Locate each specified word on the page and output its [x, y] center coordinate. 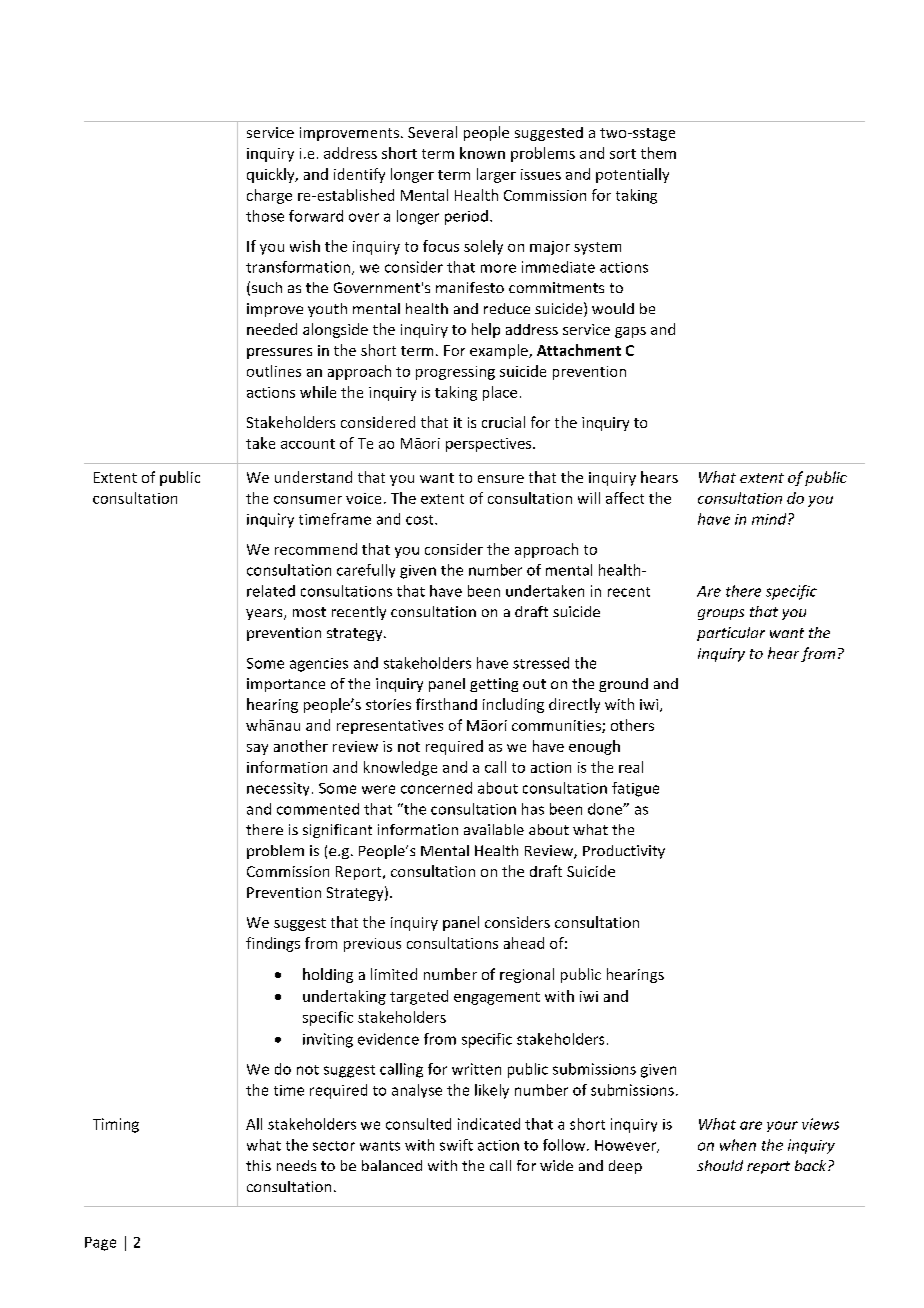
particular [731, 634]
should [720, 1165]
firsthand [446, 704]
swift [456, 1145]
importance [286, 685]
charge [269, 196]
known [482, 153]
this [258, 1165]
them [658, 153]
